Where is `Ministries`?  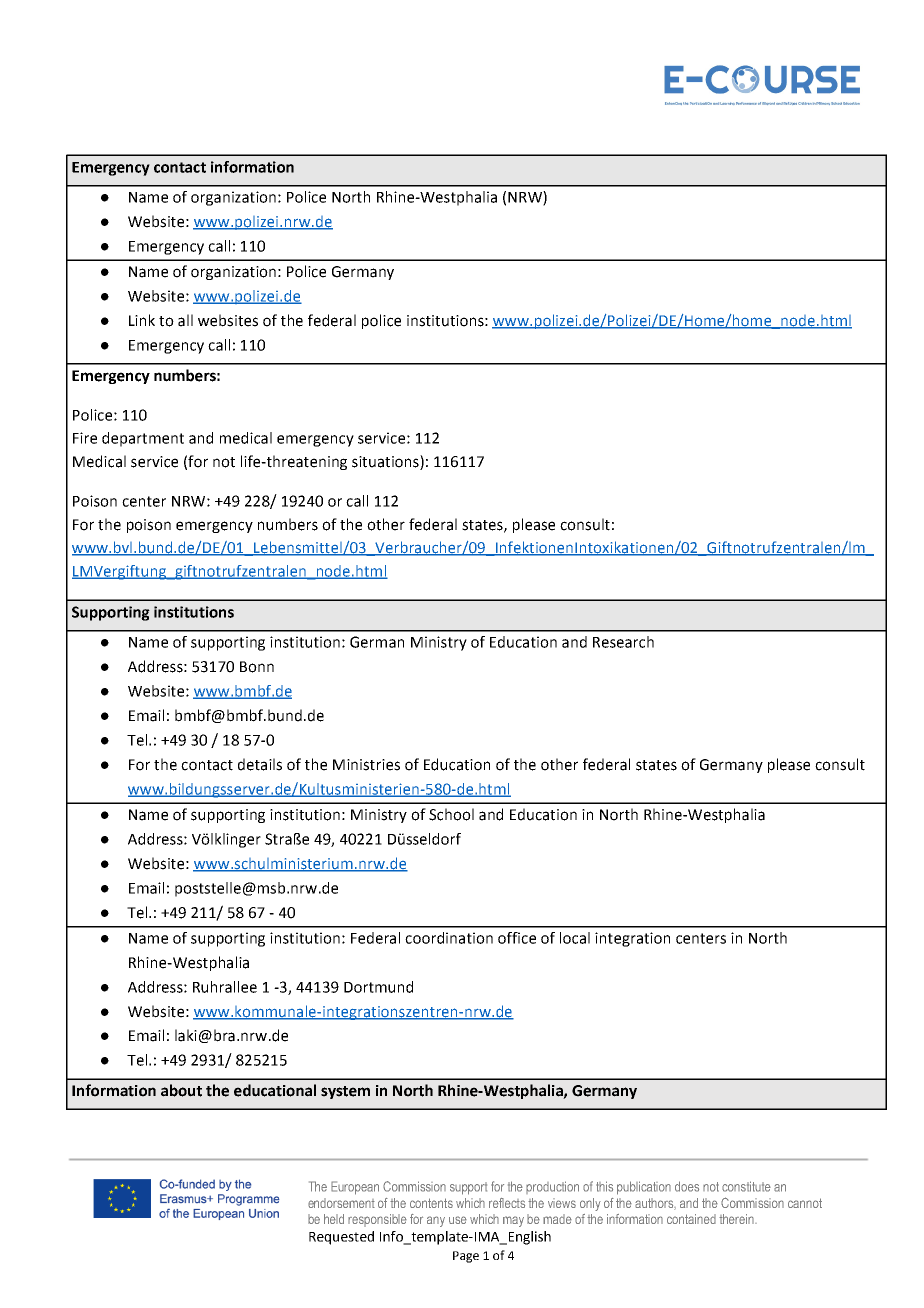
Ministries is located at coordinates (366, 765).
